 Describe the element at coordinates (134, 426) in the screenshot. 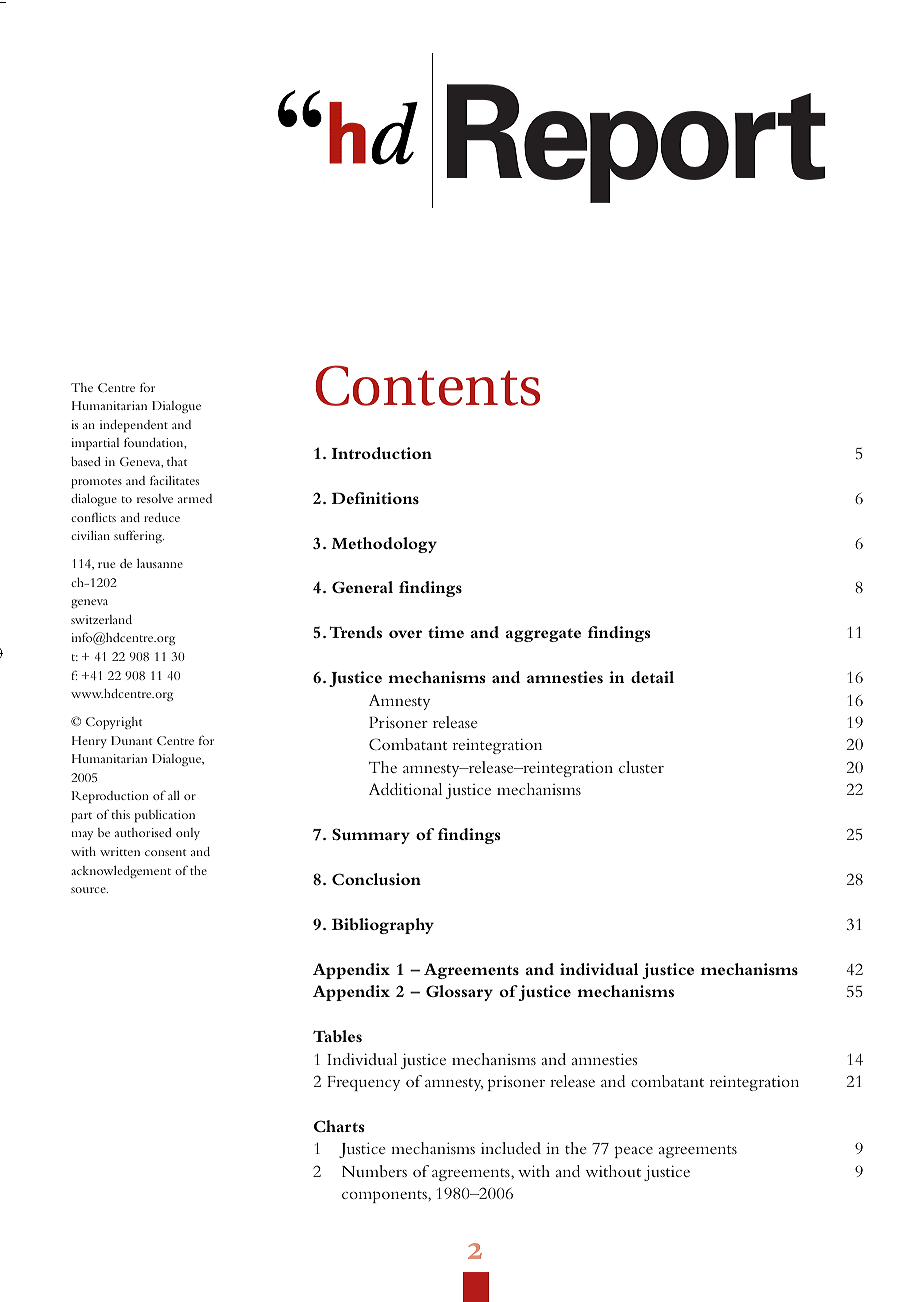

I see `independent` at that location.
